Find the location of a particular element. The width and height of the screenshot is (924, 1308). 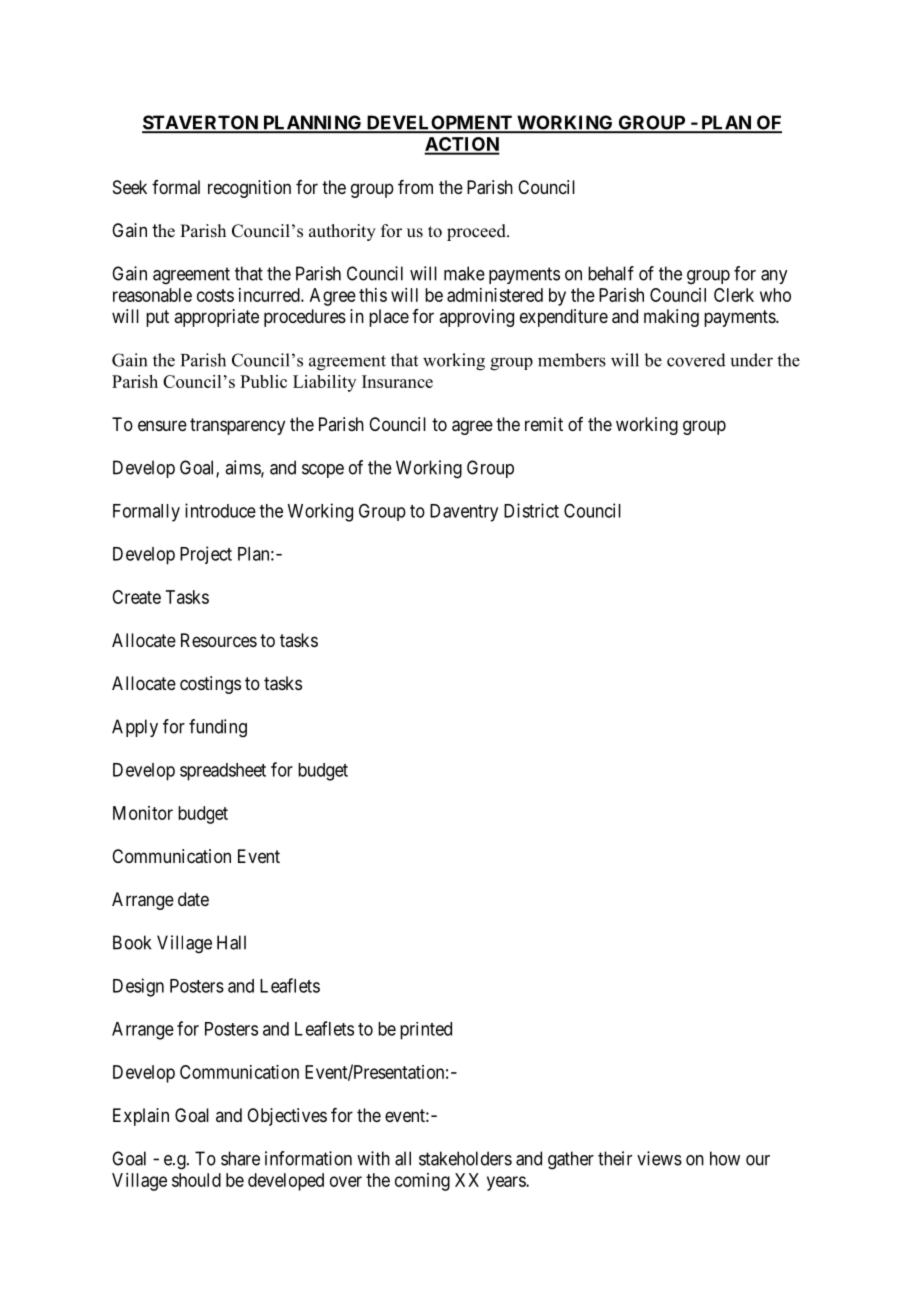

introduce is located at coordinates (220, 510).
